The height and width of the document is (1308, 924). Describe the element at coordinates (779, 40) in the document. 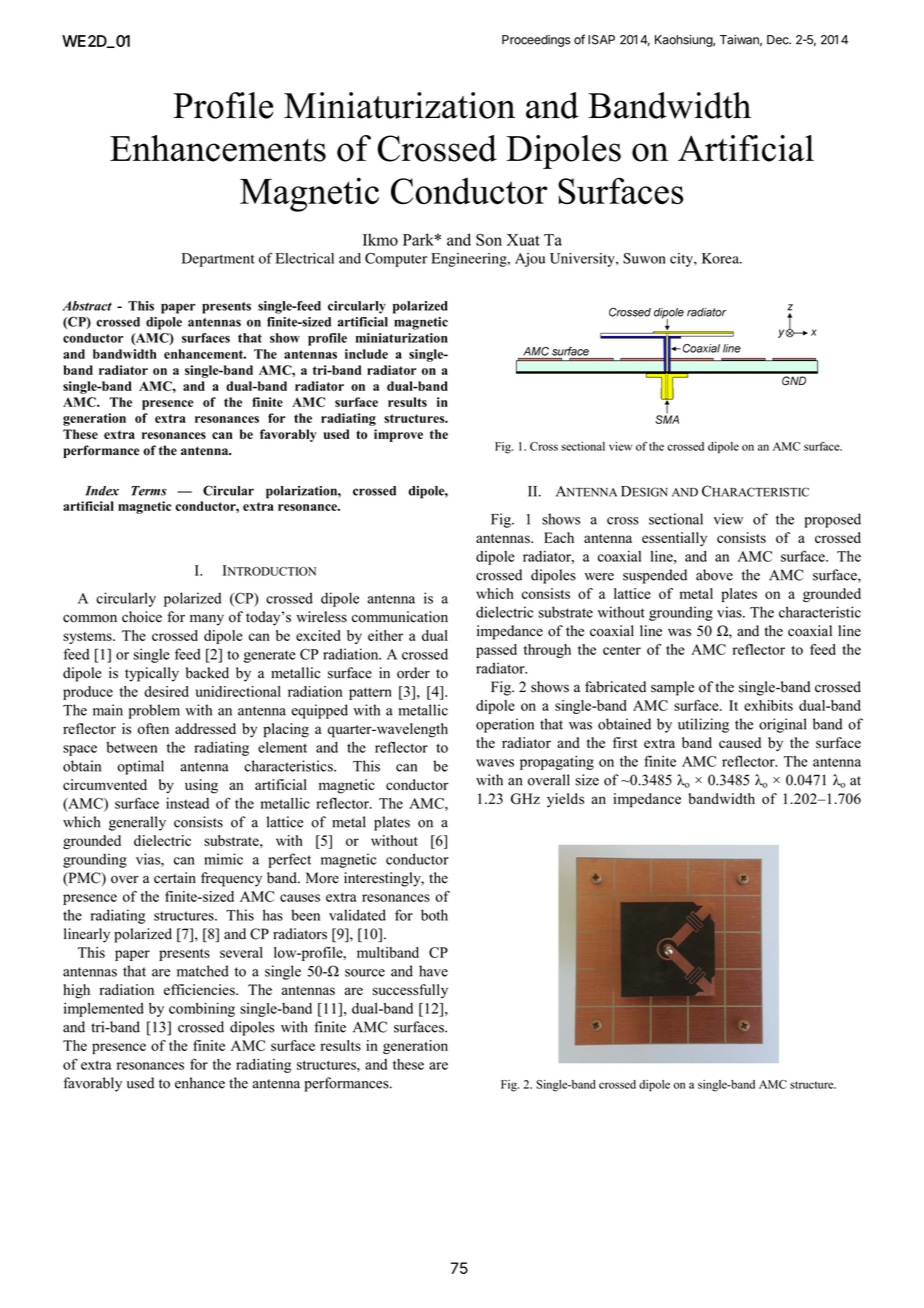

I see `Dec` at that location.
